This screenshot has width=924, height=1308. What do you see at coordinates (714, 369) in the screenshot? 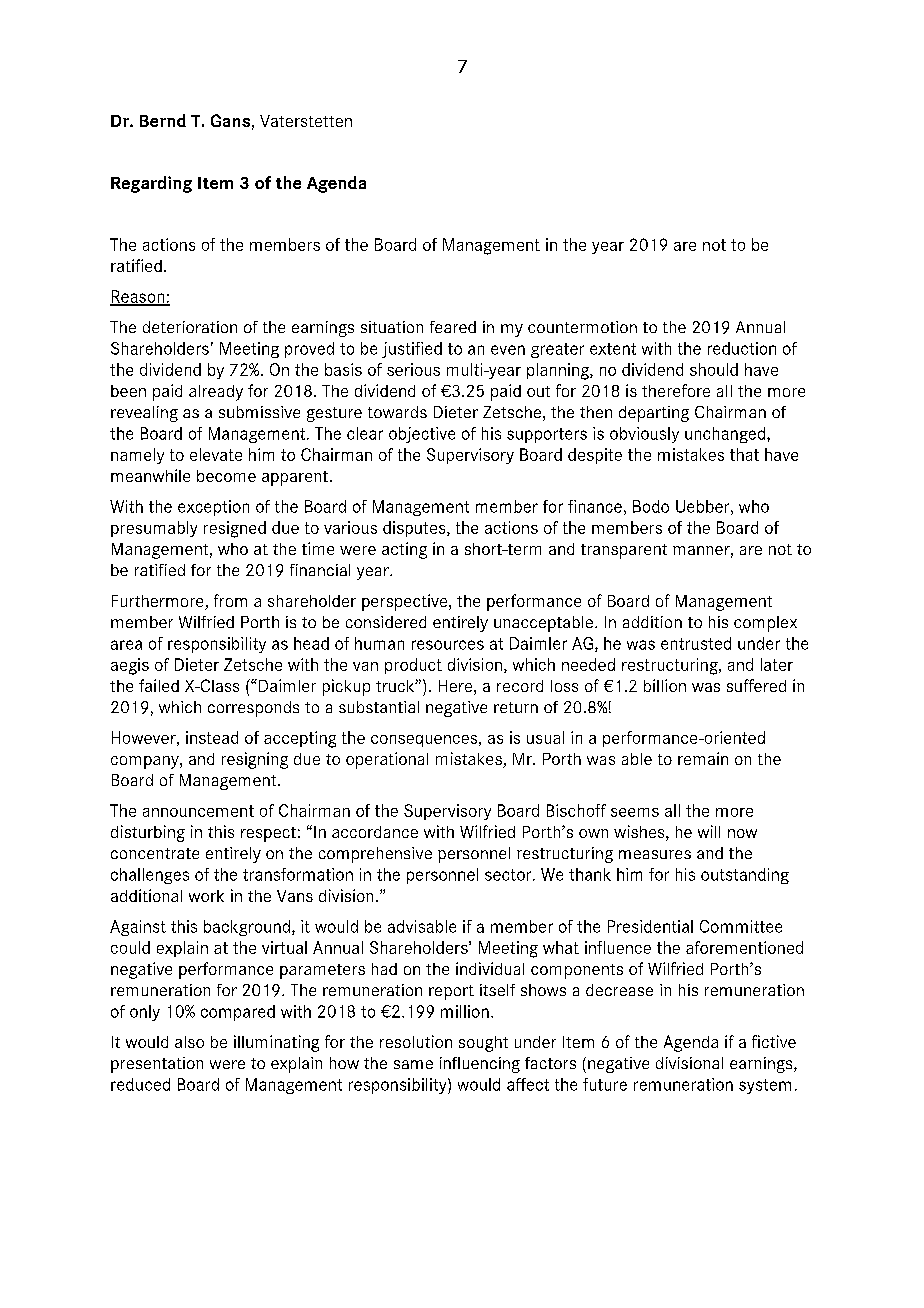
I see `should` at bounding box center [714, 369].
